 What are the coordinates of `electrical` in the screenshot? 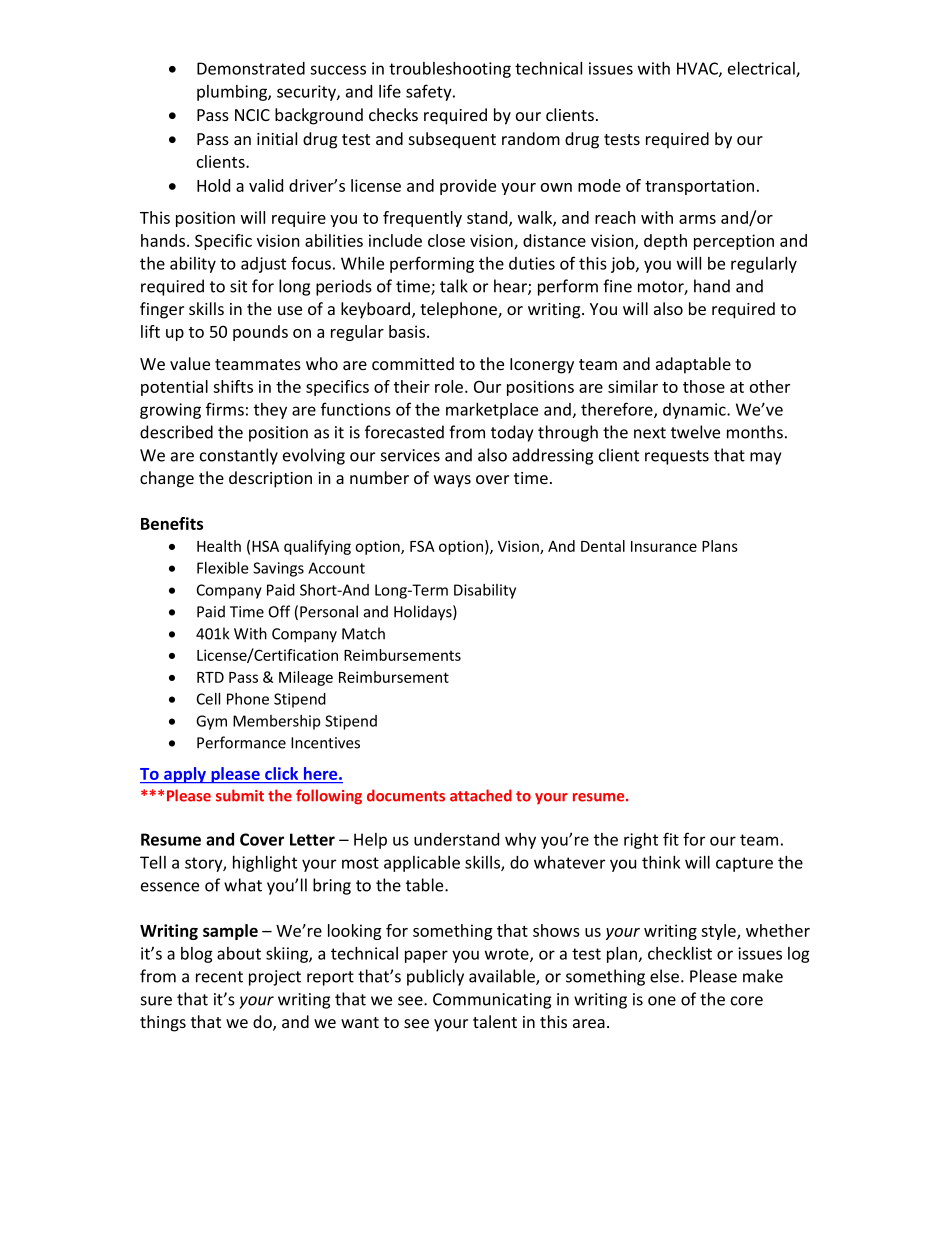 It's located at (762, 69).
